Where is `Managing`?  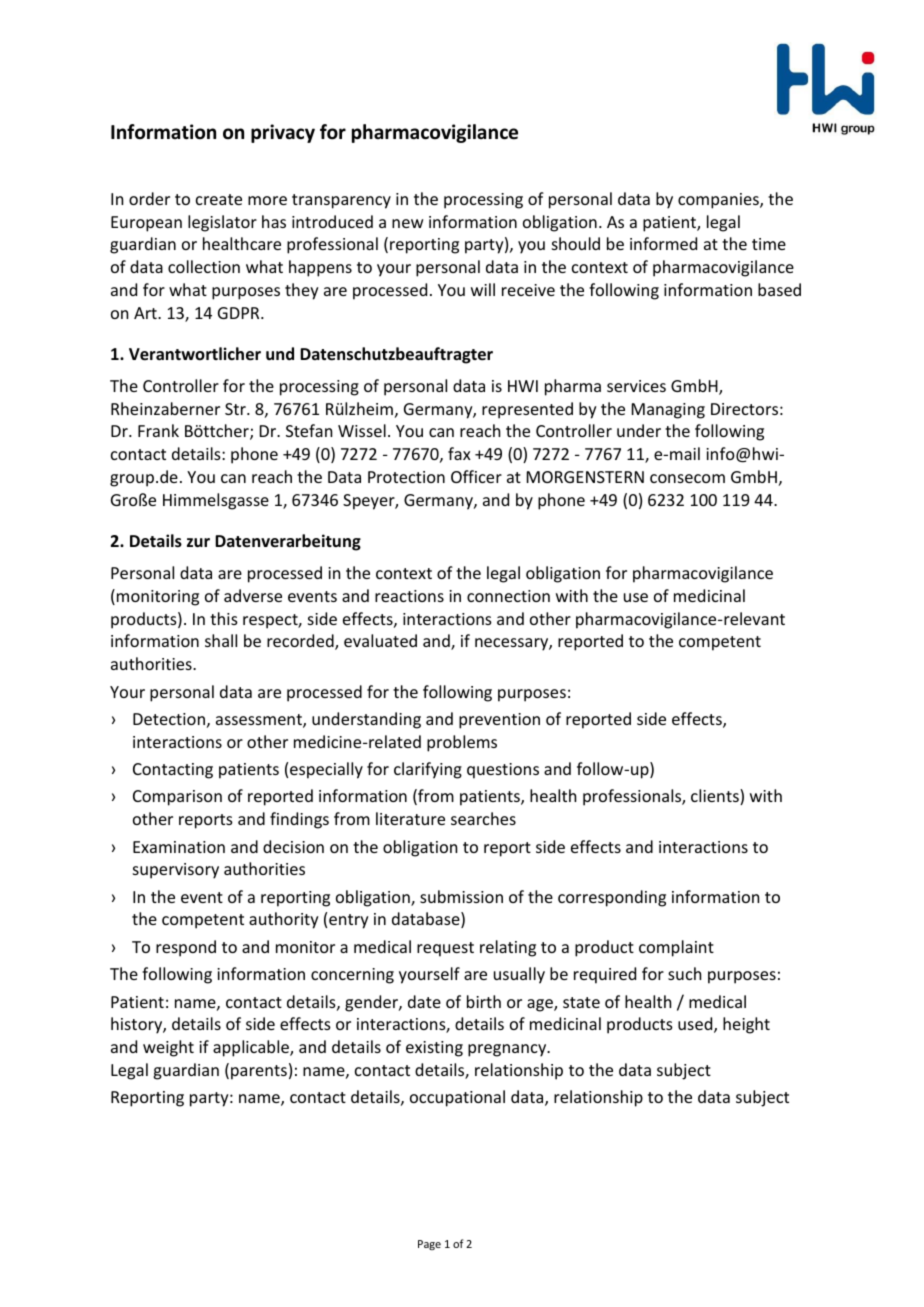
Managing is located at coordinates (668, 411).
